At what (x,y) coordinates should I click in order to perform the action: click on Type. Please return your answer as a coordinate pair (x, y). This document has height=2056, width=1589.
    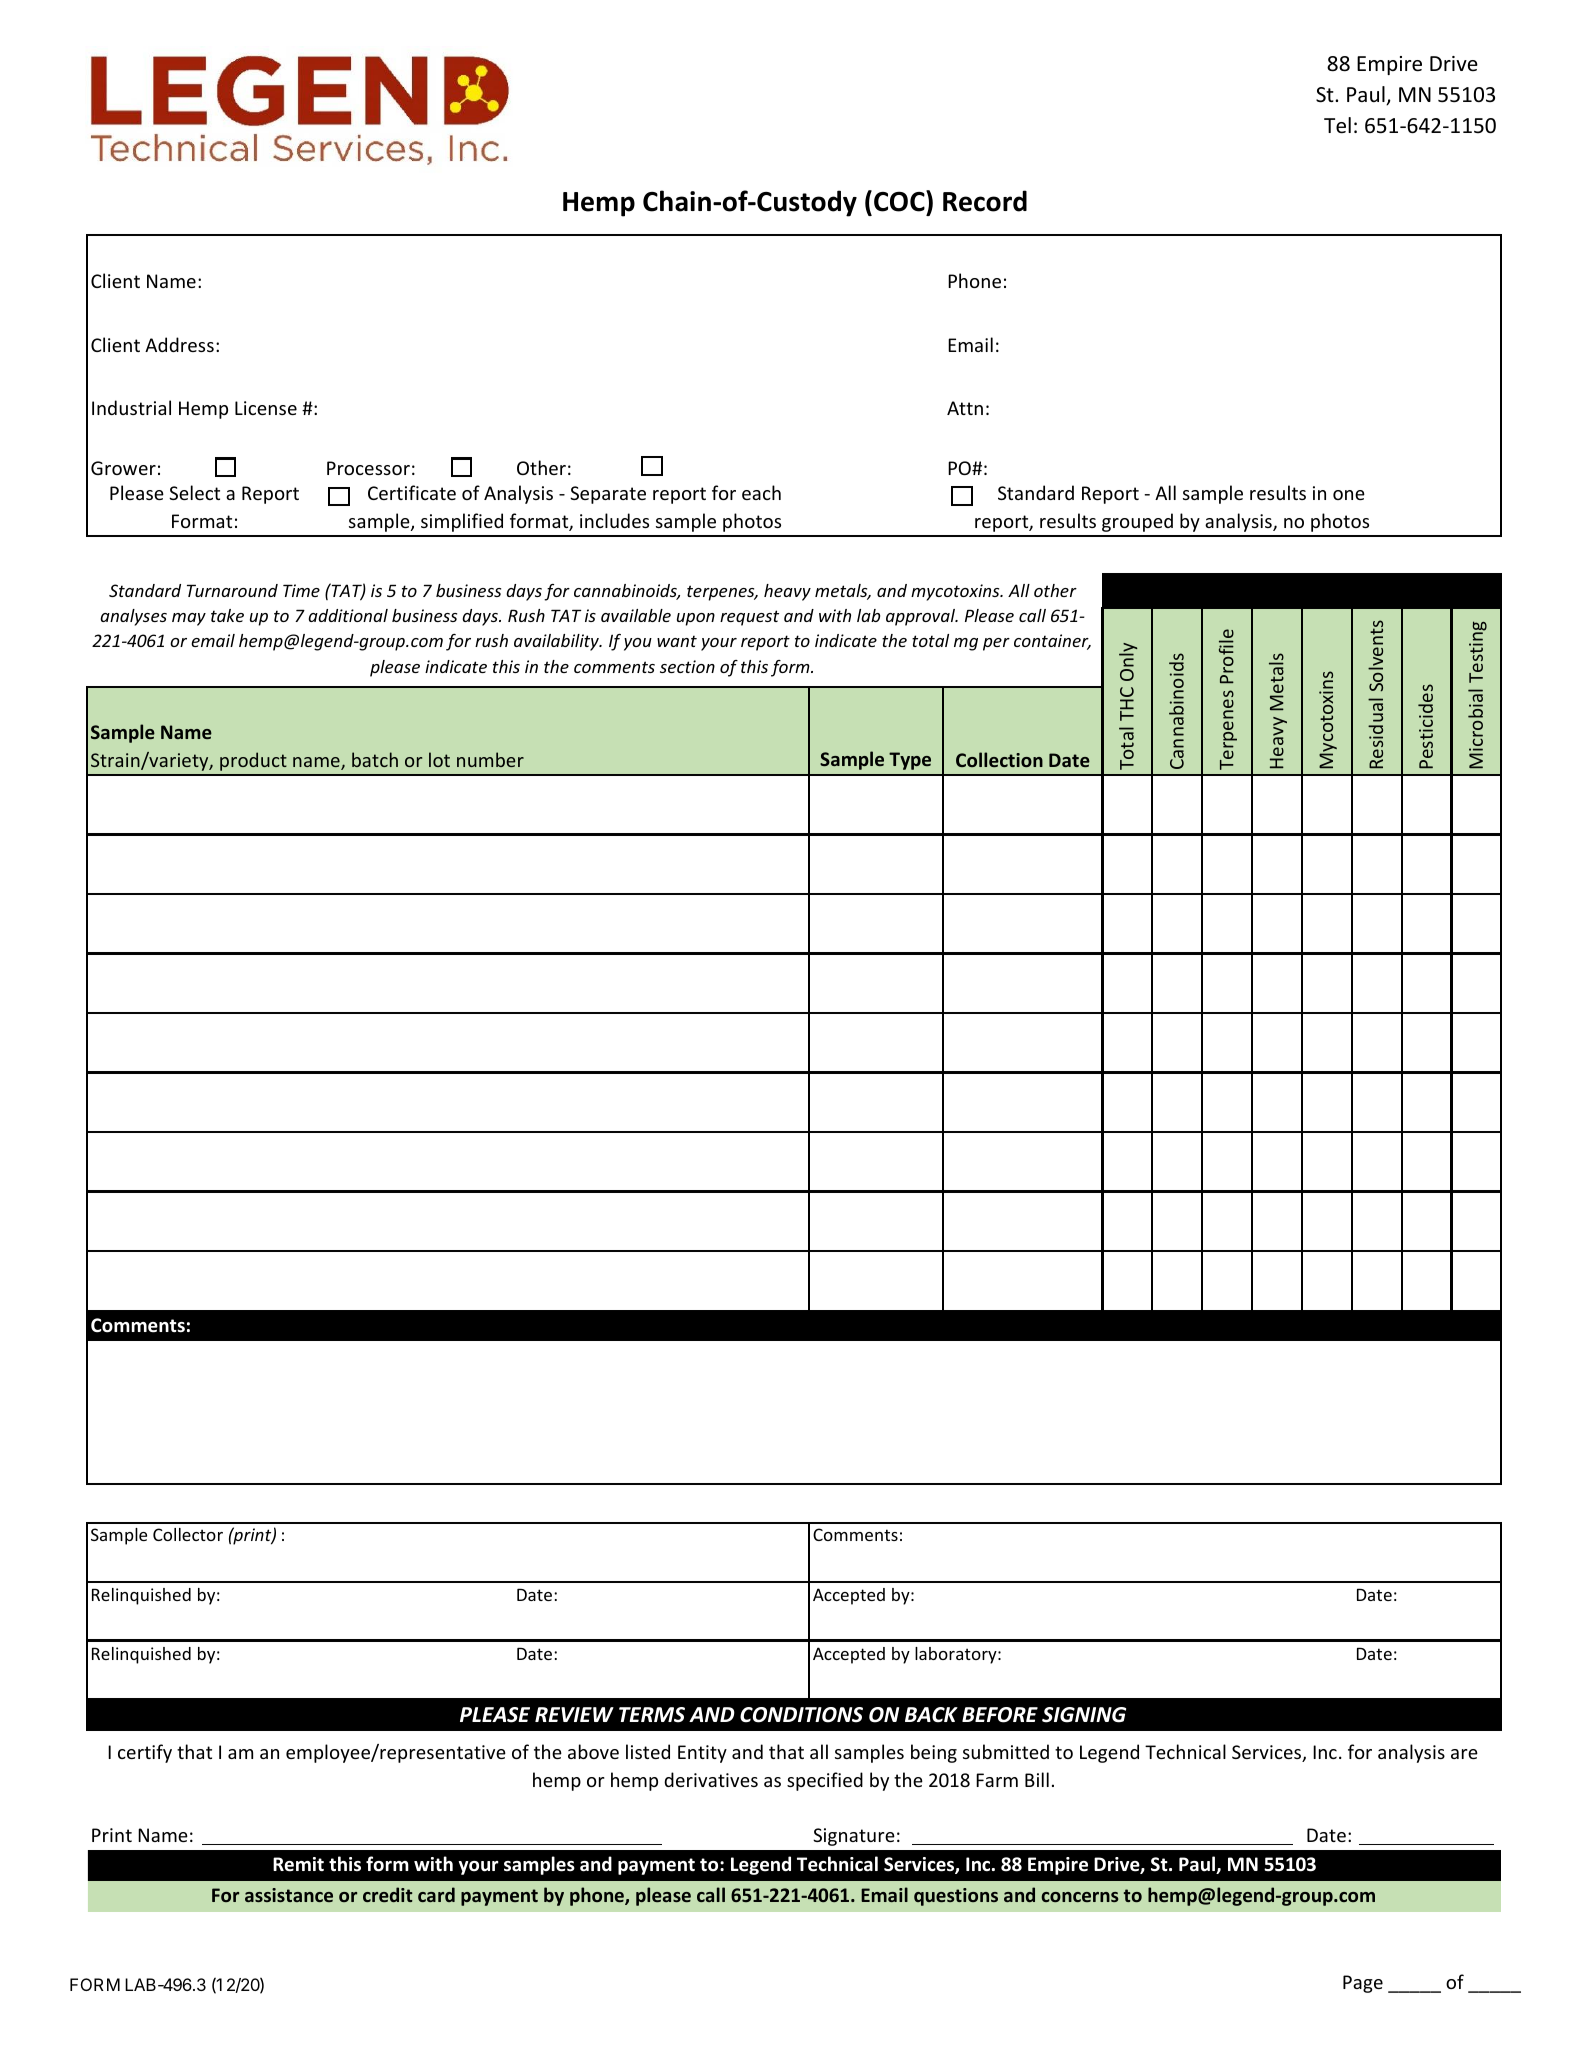
    Looking at the image, I should click on (910, 761).
